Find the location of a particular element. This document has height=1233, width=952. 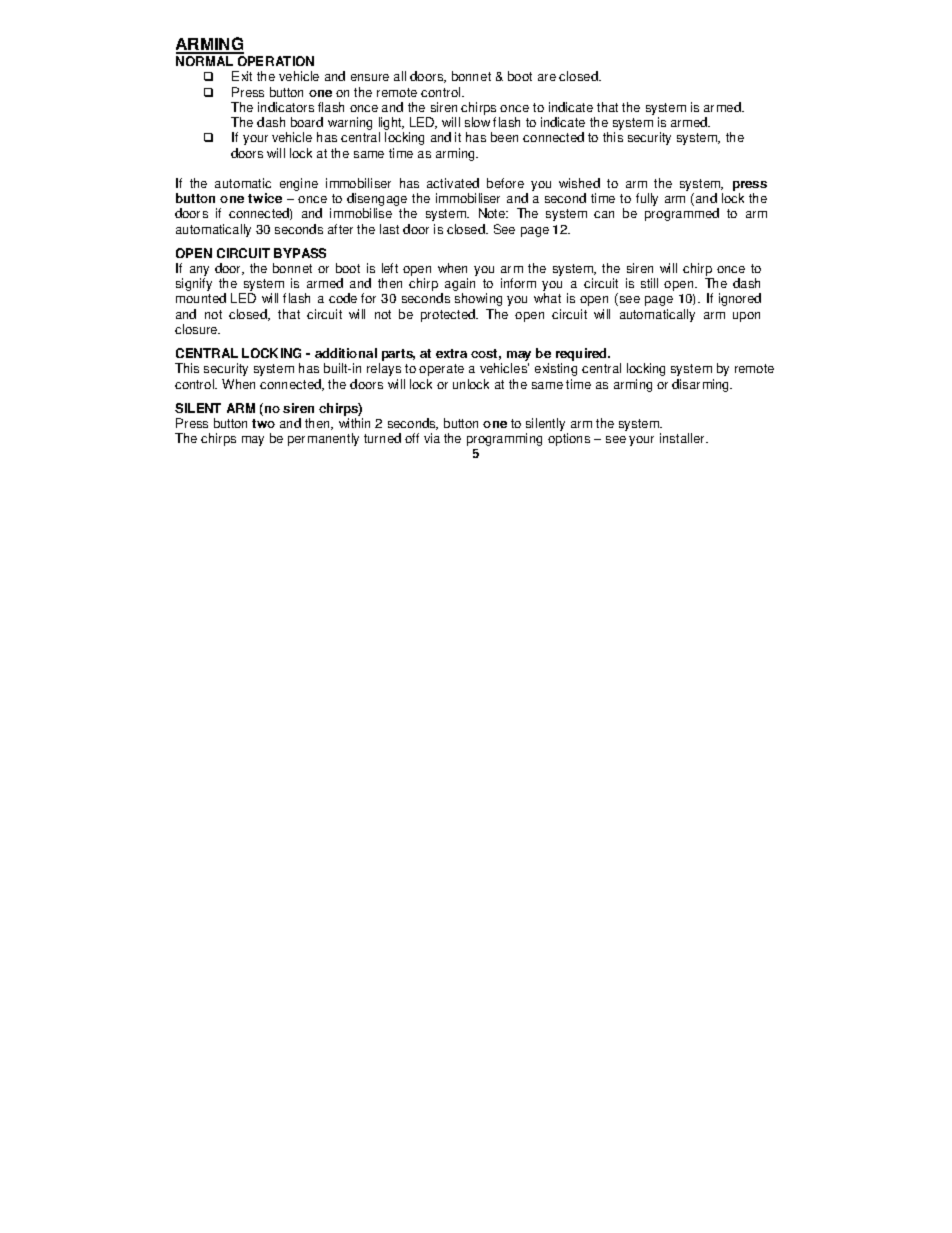

upon is located at coordinates (746, 317).
